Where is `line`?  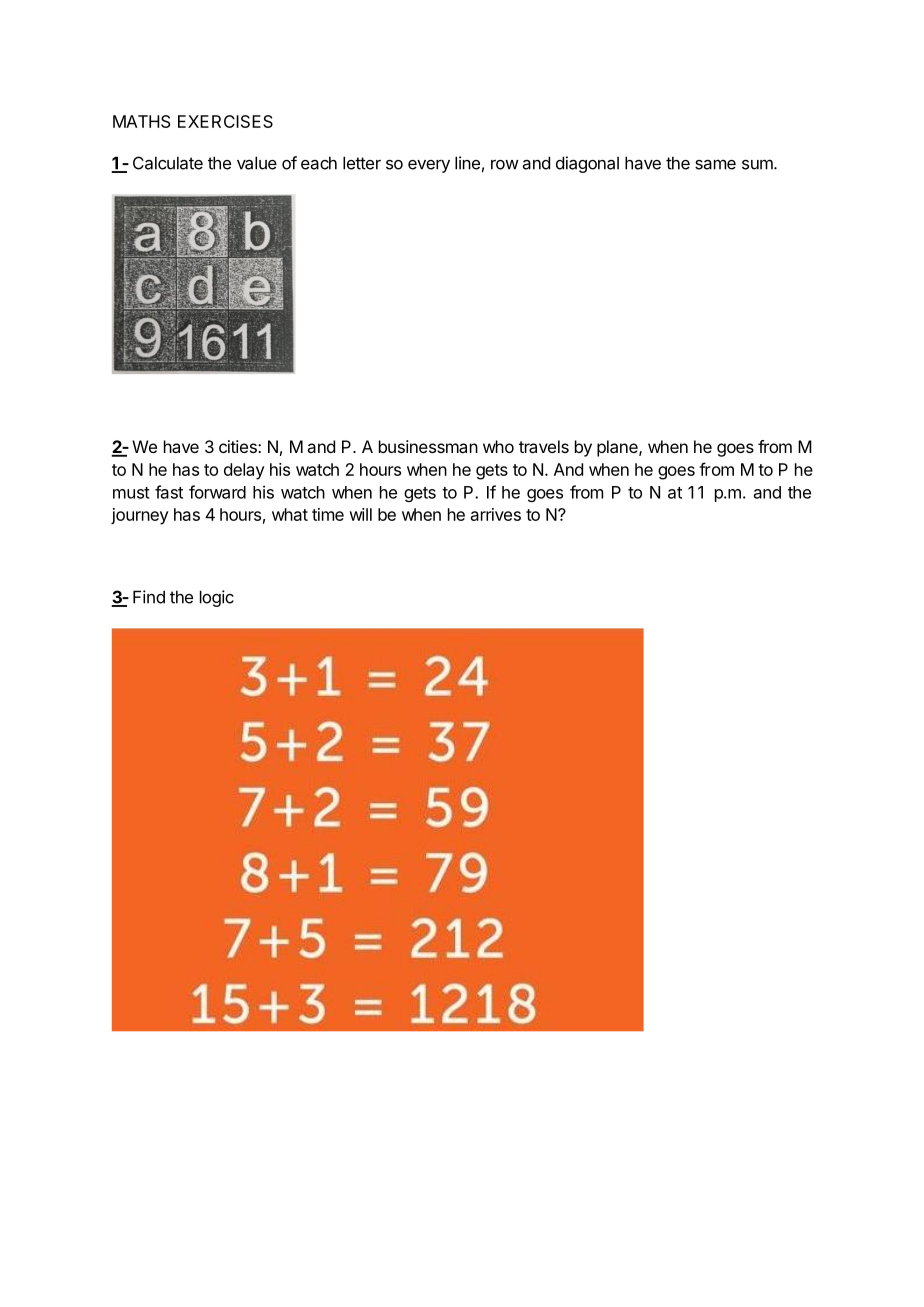
line is located at coordinates (467, 163).
